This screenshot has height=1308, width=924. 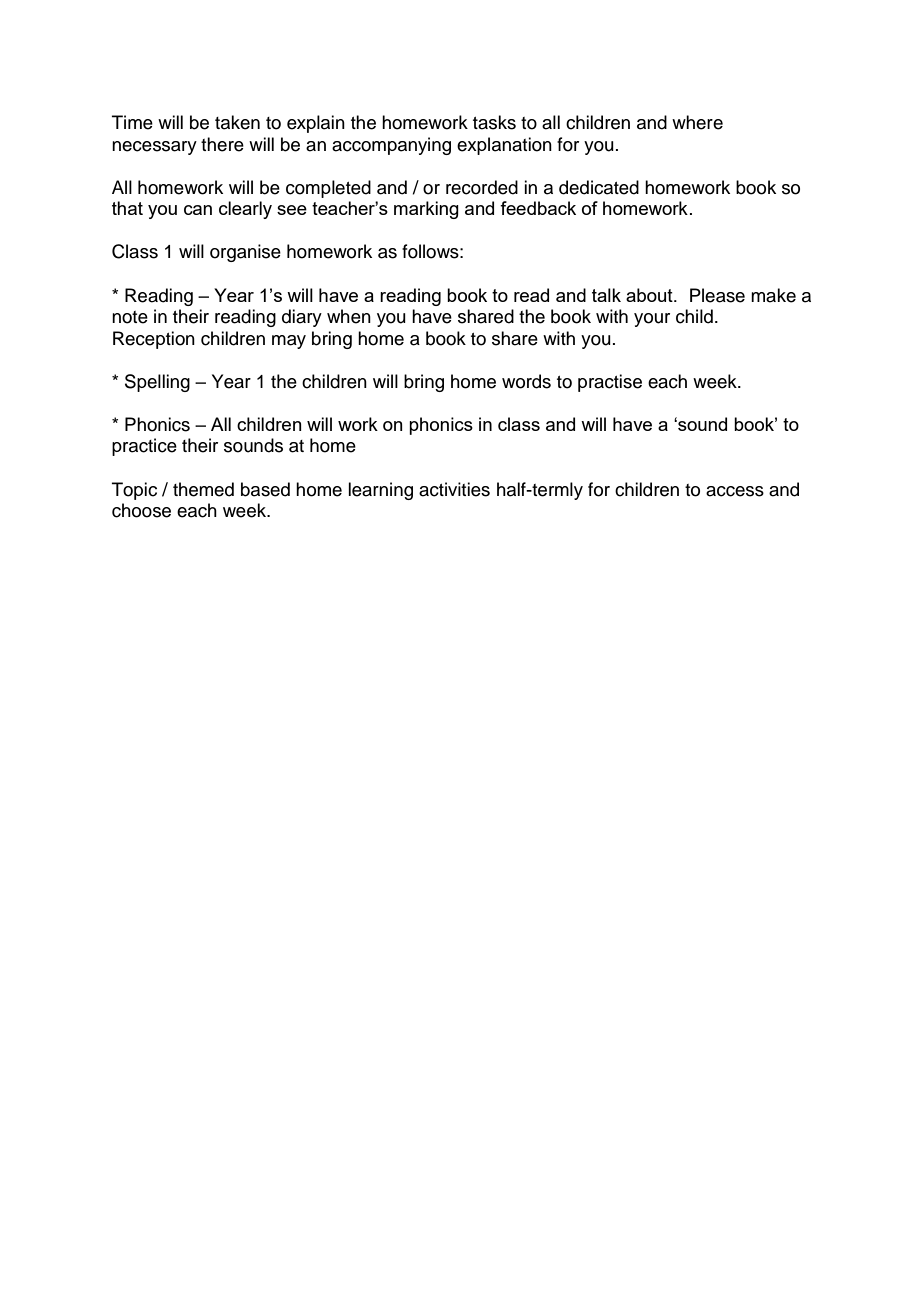 I want to click on can, so click(x=198, y=210).
